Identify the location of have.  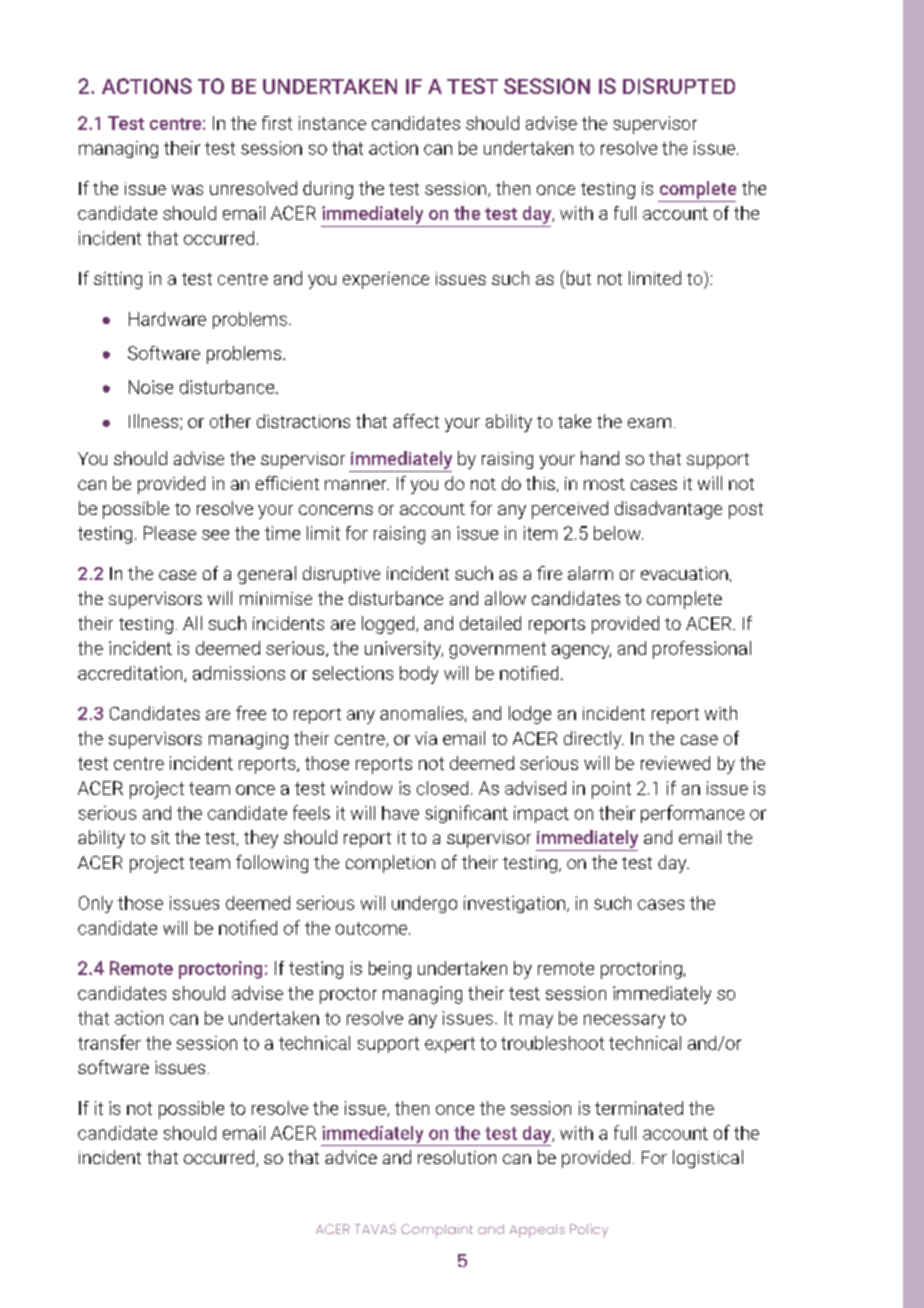
(400, 813).
